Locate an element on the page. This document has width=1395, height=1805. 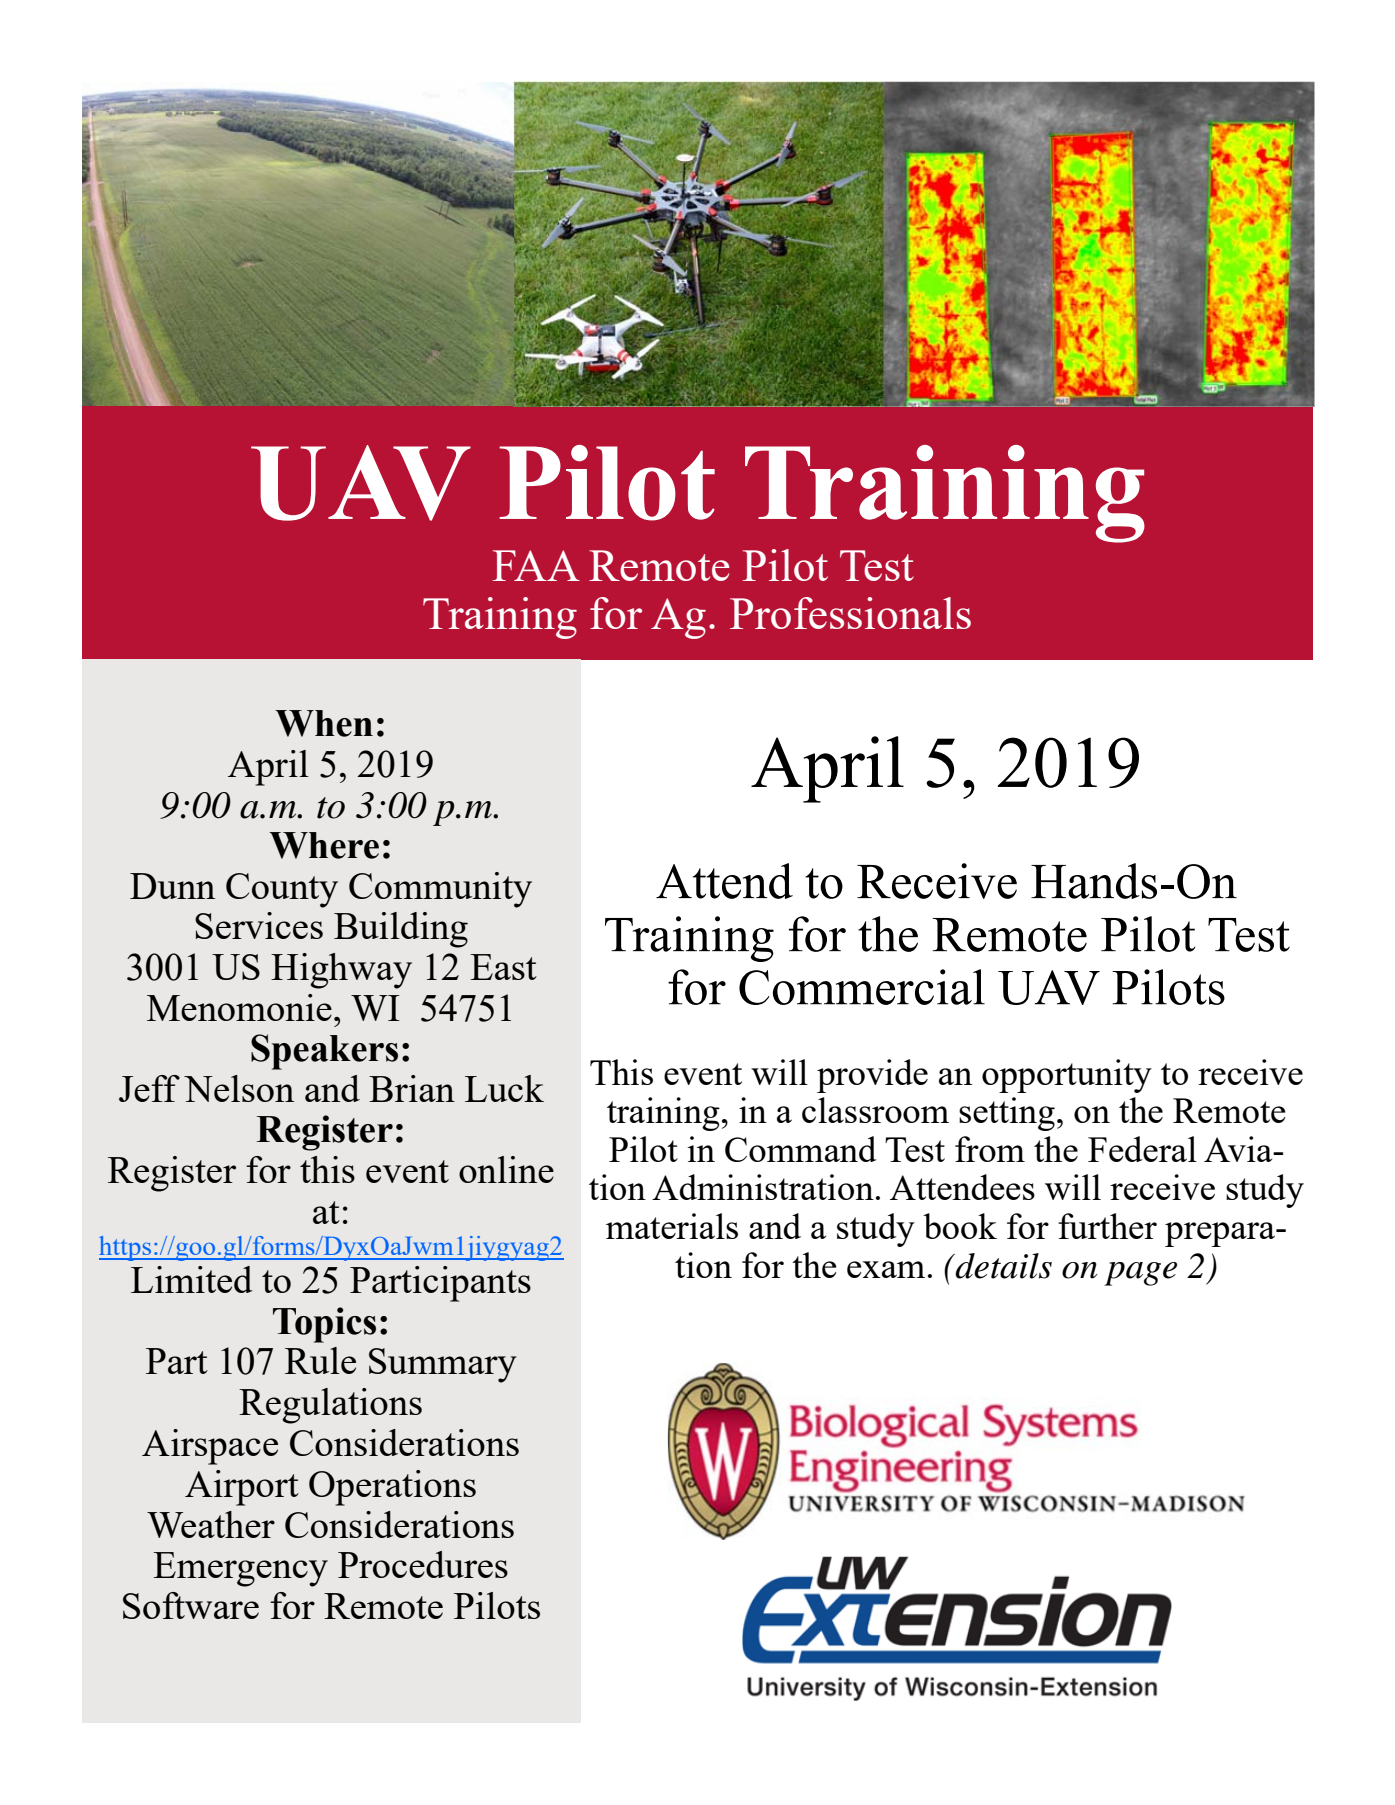
FAA is located at coordinates (536, 565).
